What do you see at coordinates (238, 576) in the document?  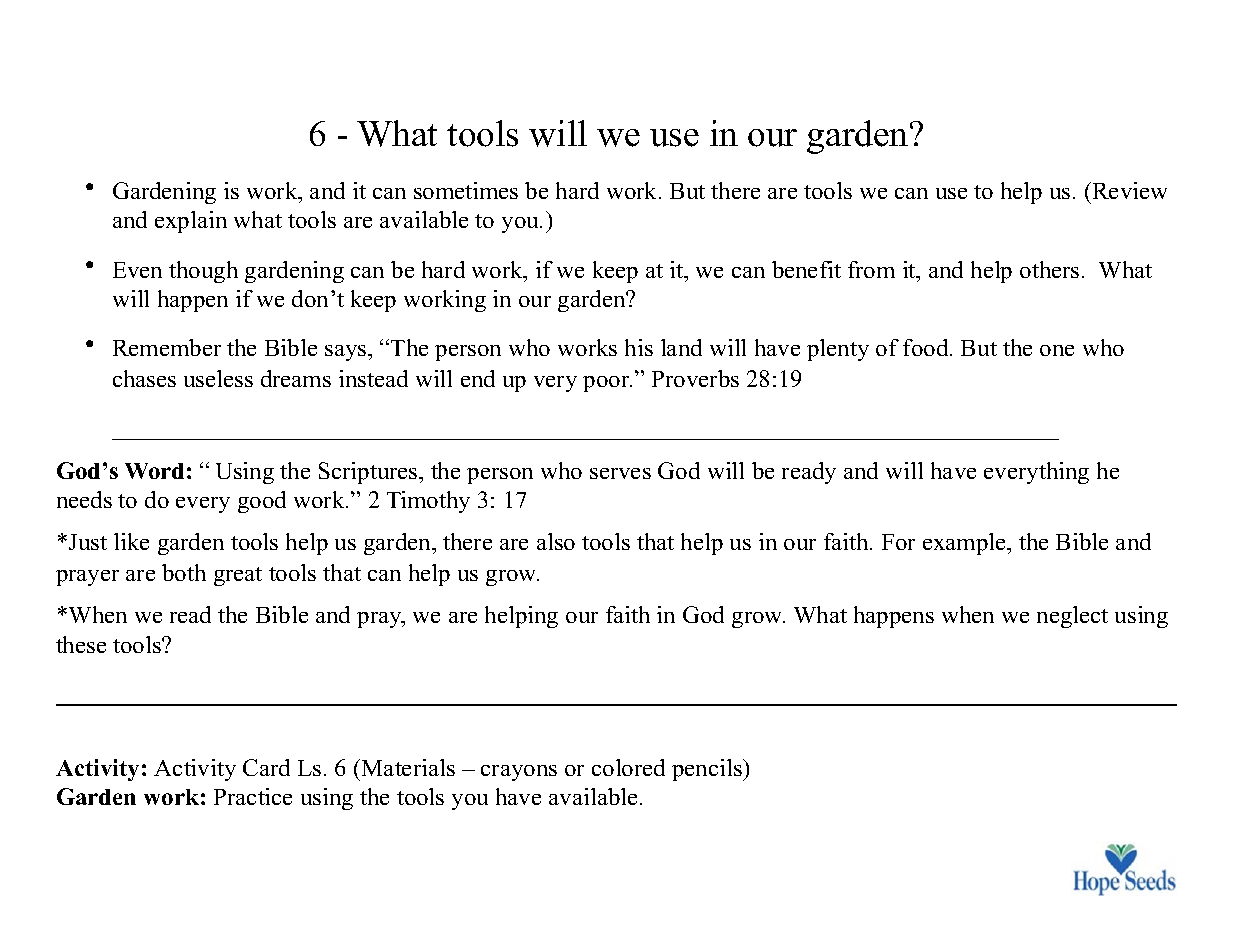 I see `great` at bounding box center [238, 576].
